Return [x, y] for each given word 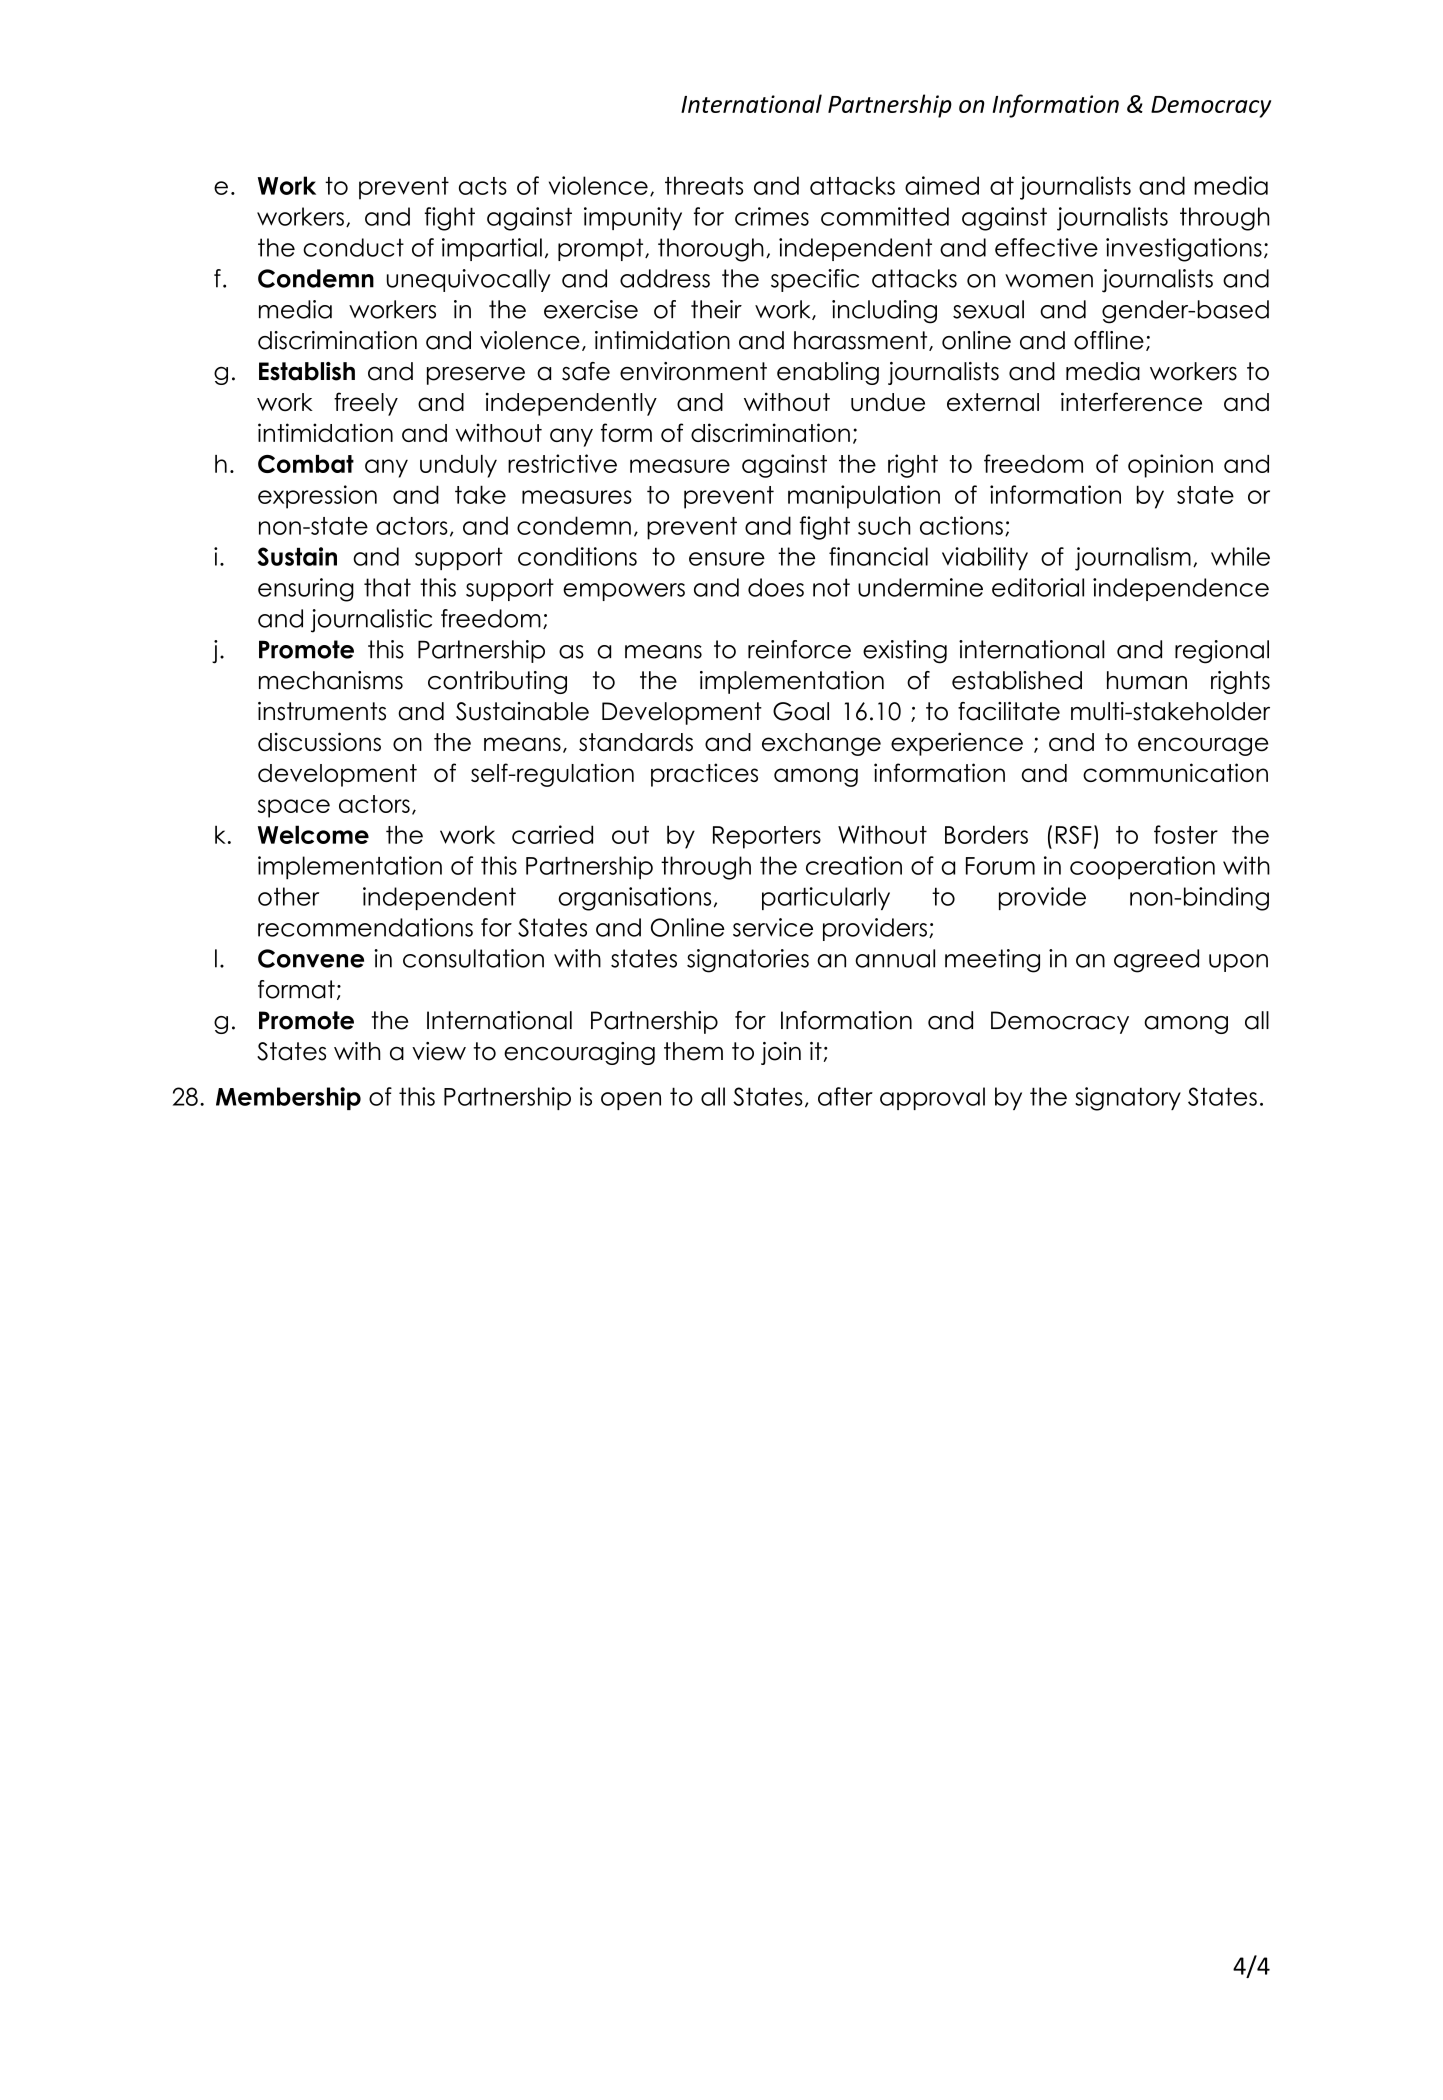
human [1147, 680]
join [781, 1053]
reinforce [799, 649]
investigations [1184, 250]
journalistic [371, 621]
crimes [772, 216]
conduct [353, 247]
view [439, 1051]
